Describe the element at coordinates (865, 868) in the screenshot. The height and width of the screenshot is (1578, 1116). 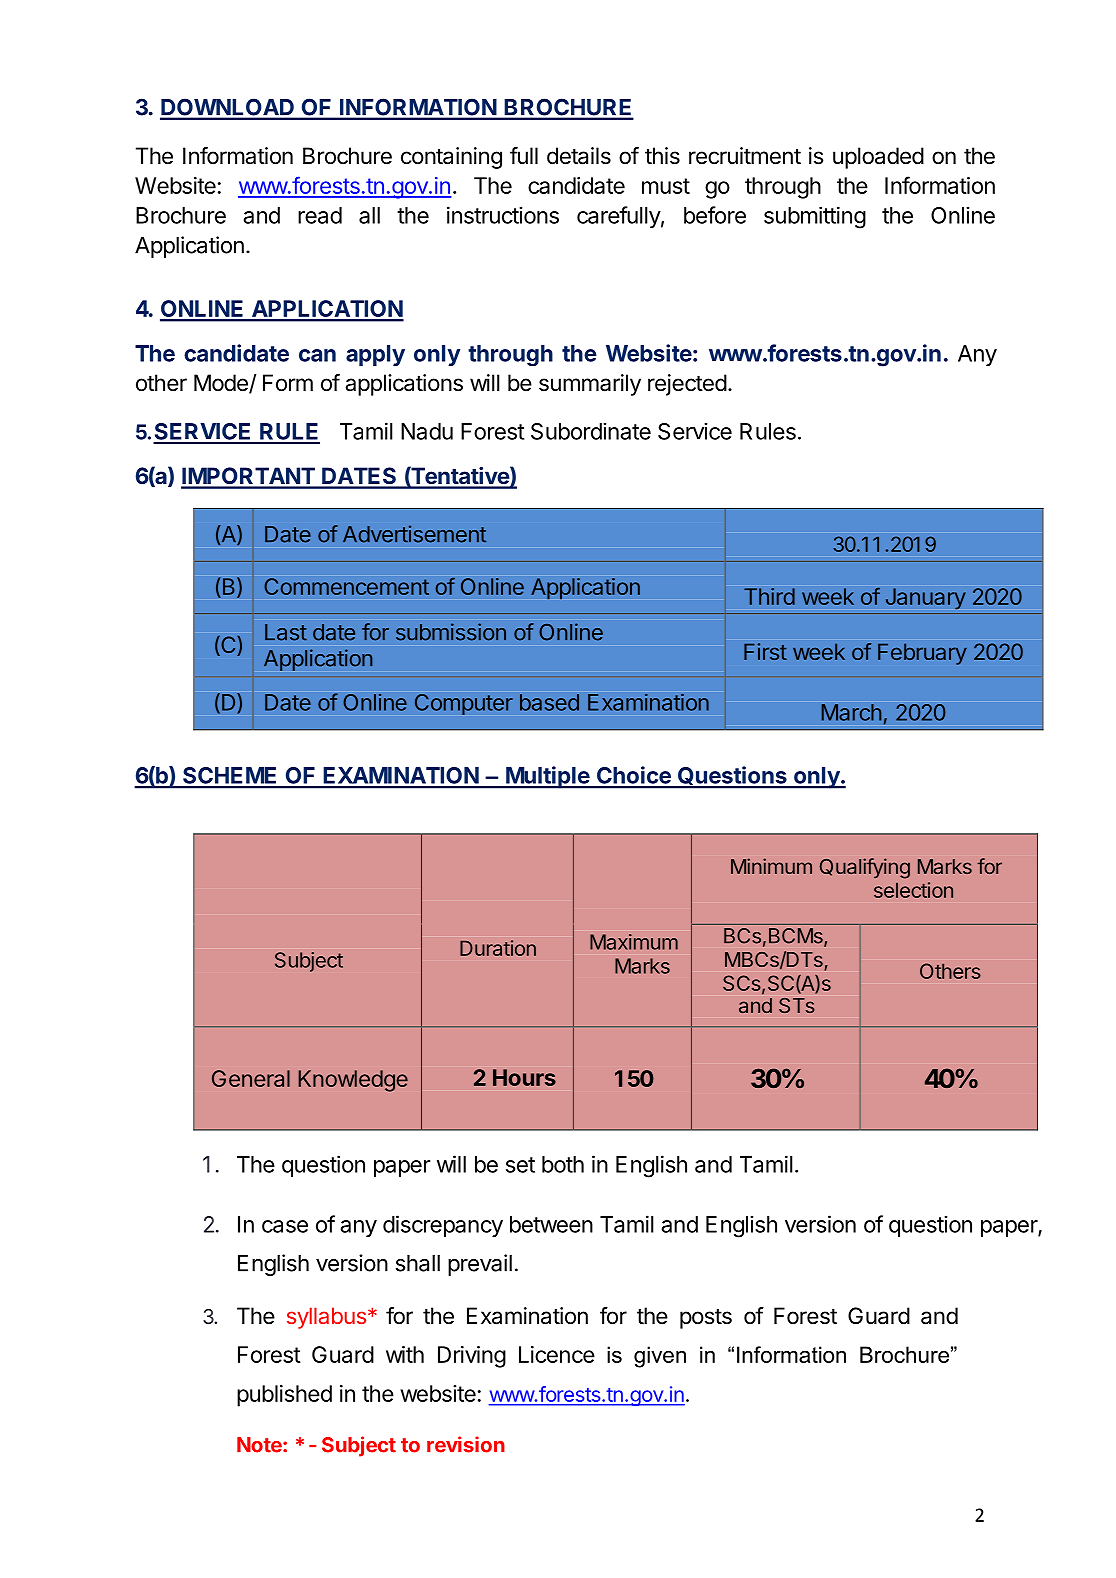
I see `Qualifying` at that location.
